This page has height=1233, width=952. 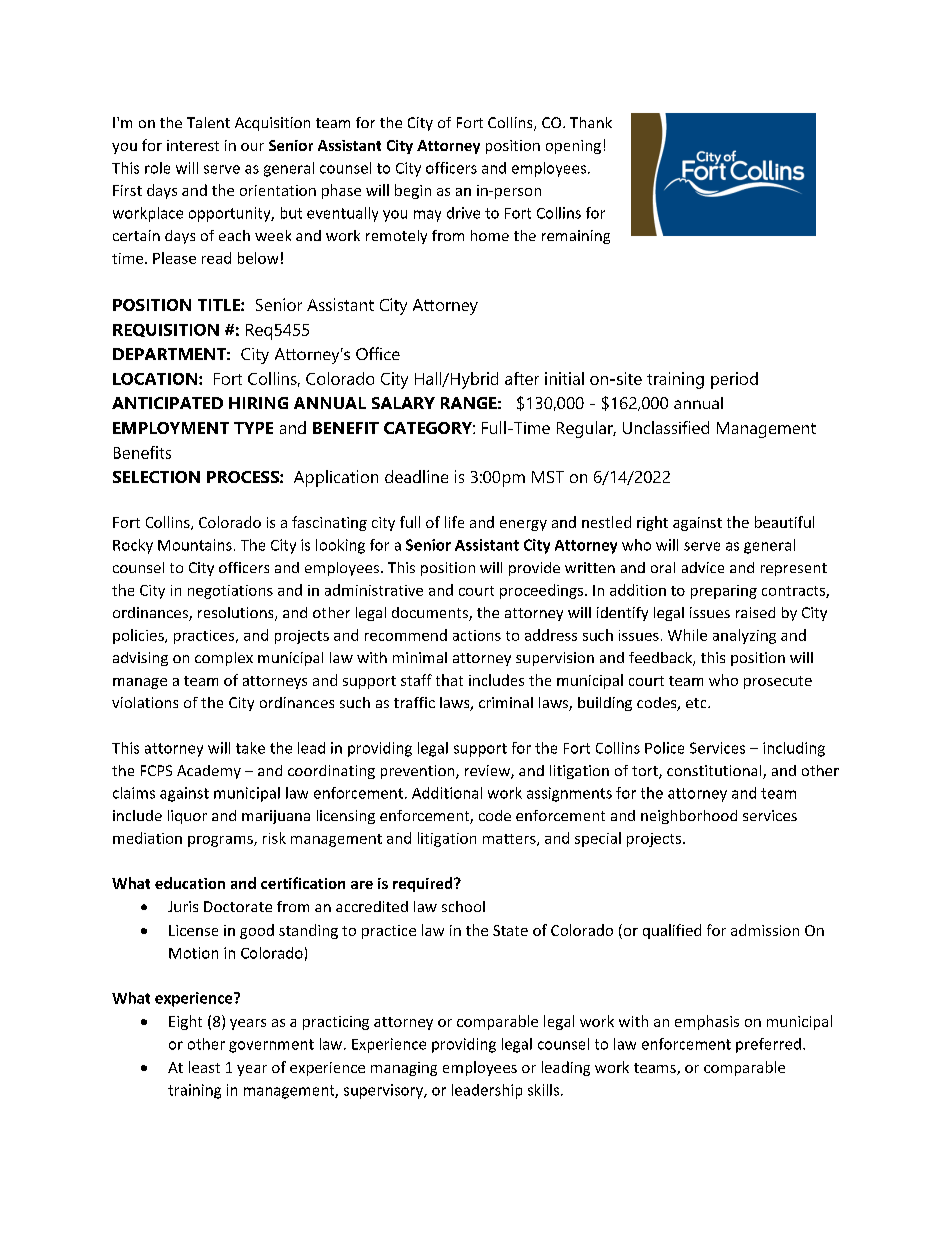 I want to click on Thank, so click(x=591, y=122).
